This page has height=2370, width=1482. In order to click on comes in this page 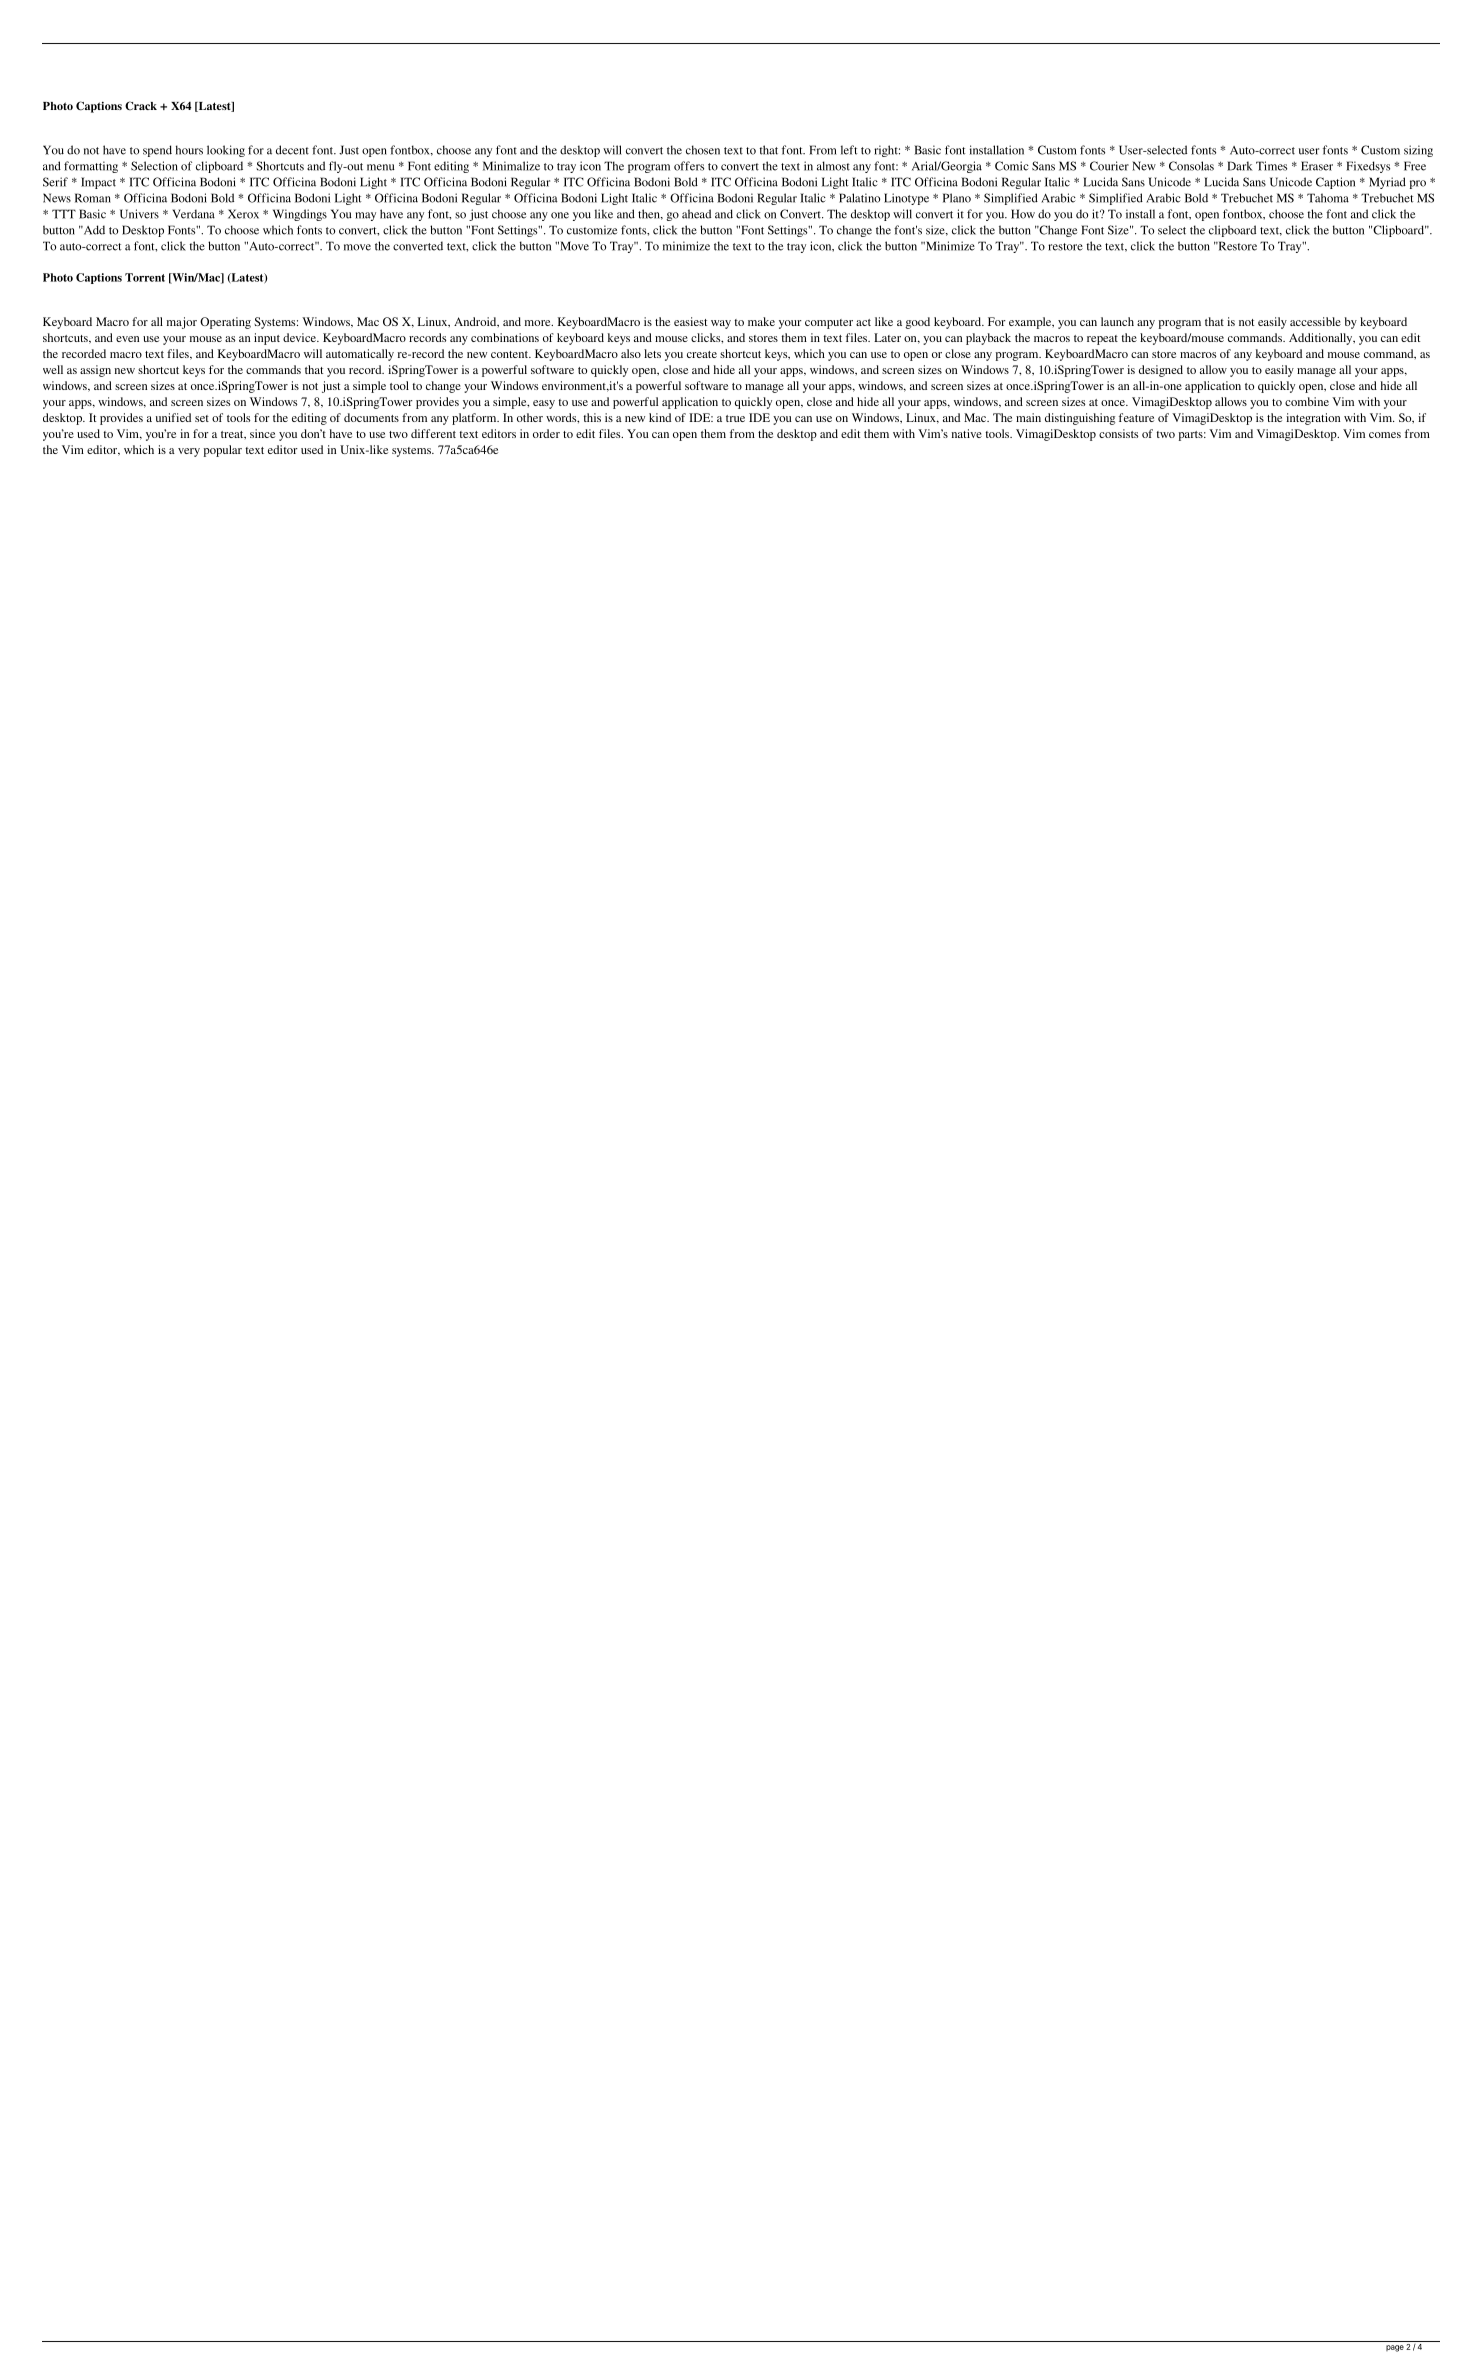, I will do `click(1385, 435)`.
